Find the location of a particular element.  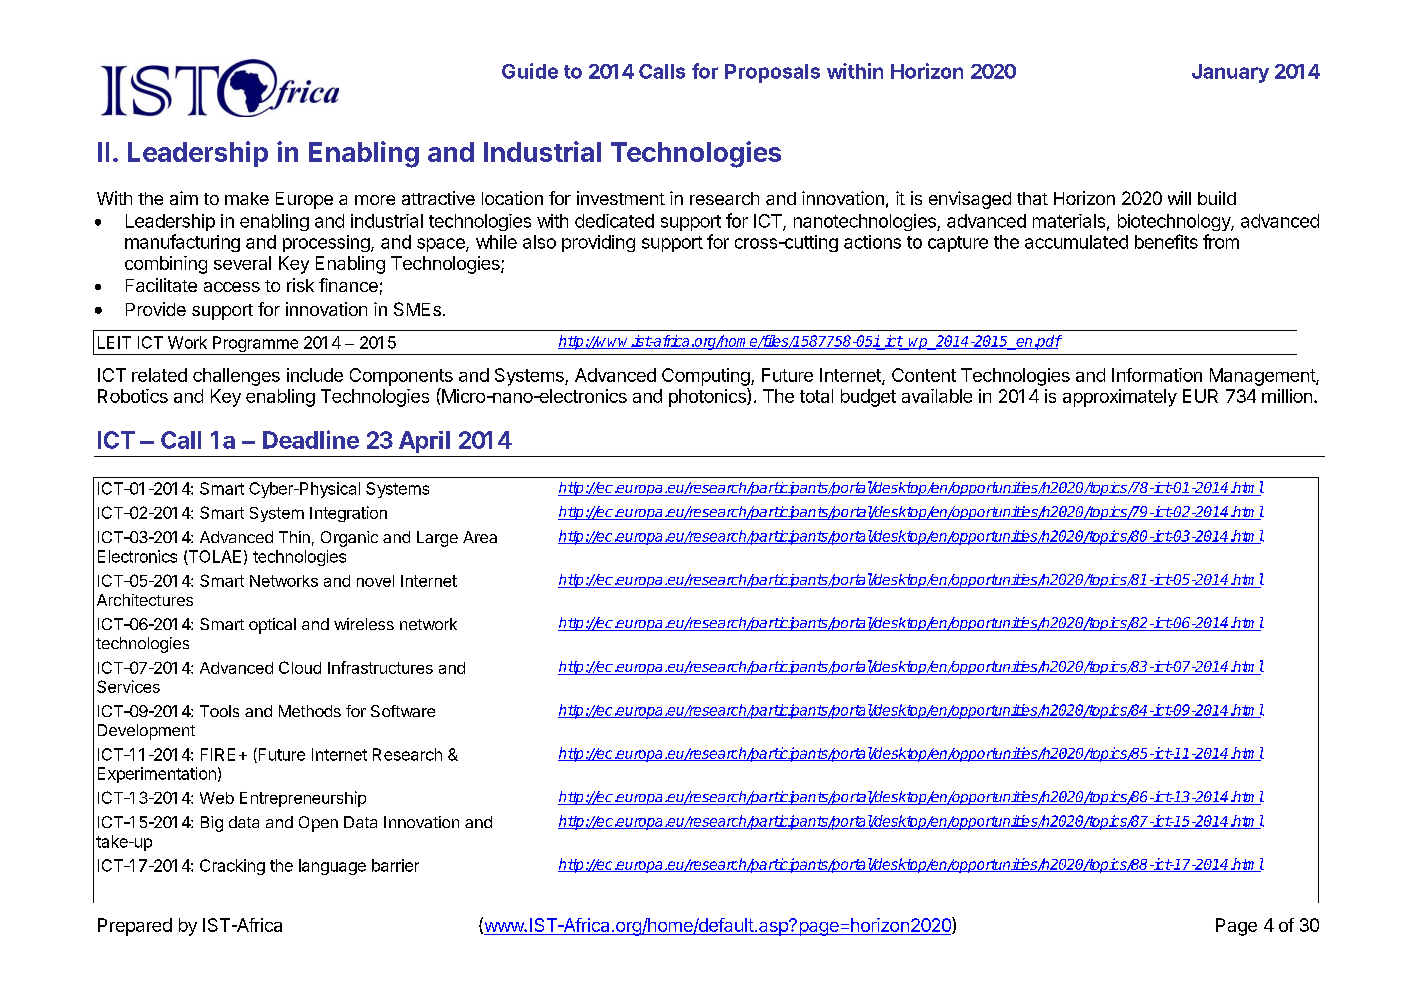

January is located at coordinates (1230, 73).
